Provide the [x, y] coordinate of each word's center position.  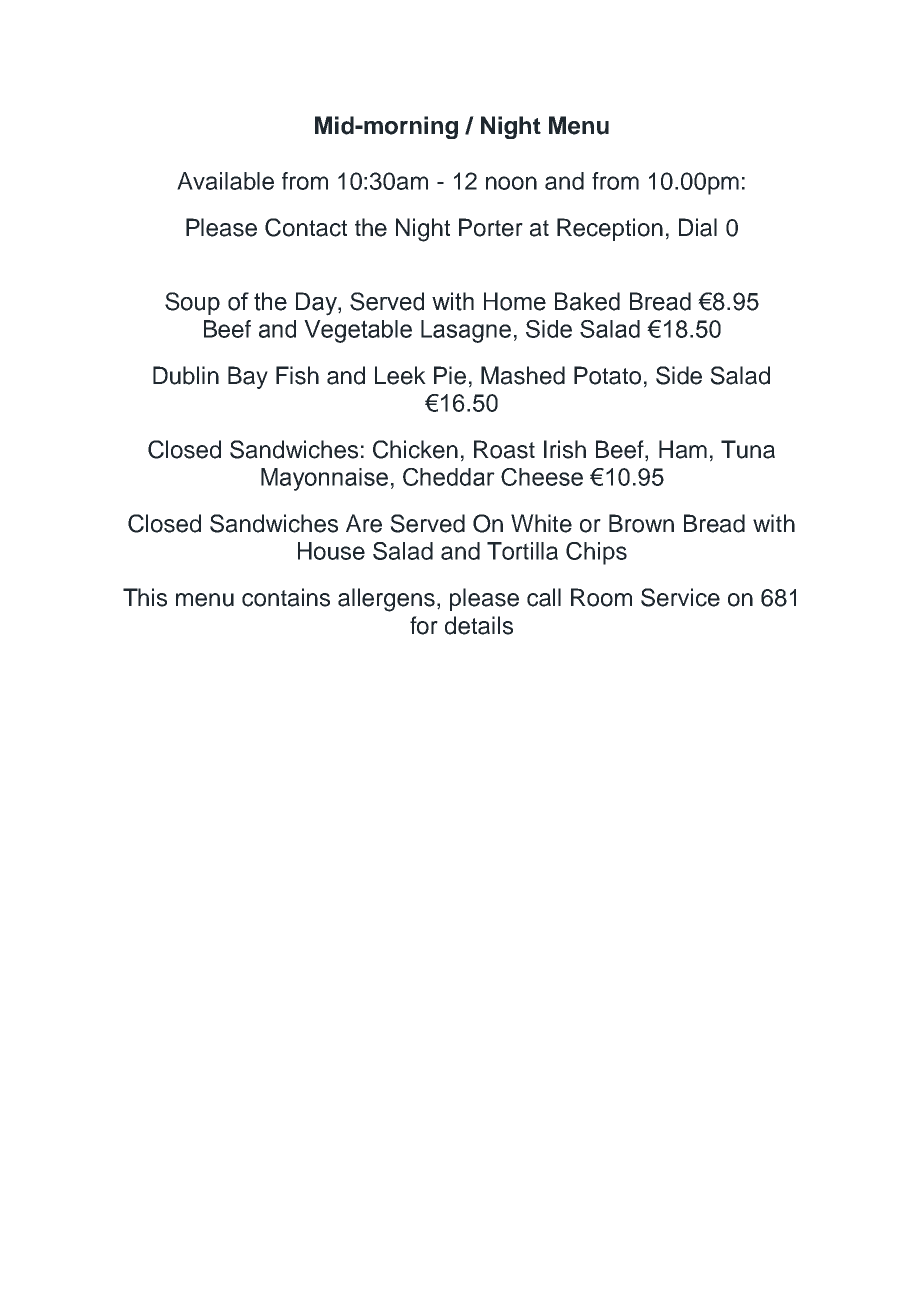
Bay [248, 377]
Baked [587, 301]
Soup [192, 303]
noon [511, 183]
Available [225, 181]
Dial [698, 227]
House [331, 551]
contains [286, 597]
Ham [683, 449]
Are [364, 523]
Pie [450, 375]
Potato [607, 375]
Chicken [415, 449]
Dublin [186, 375]
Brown [641, 523]
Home [515, 301]
